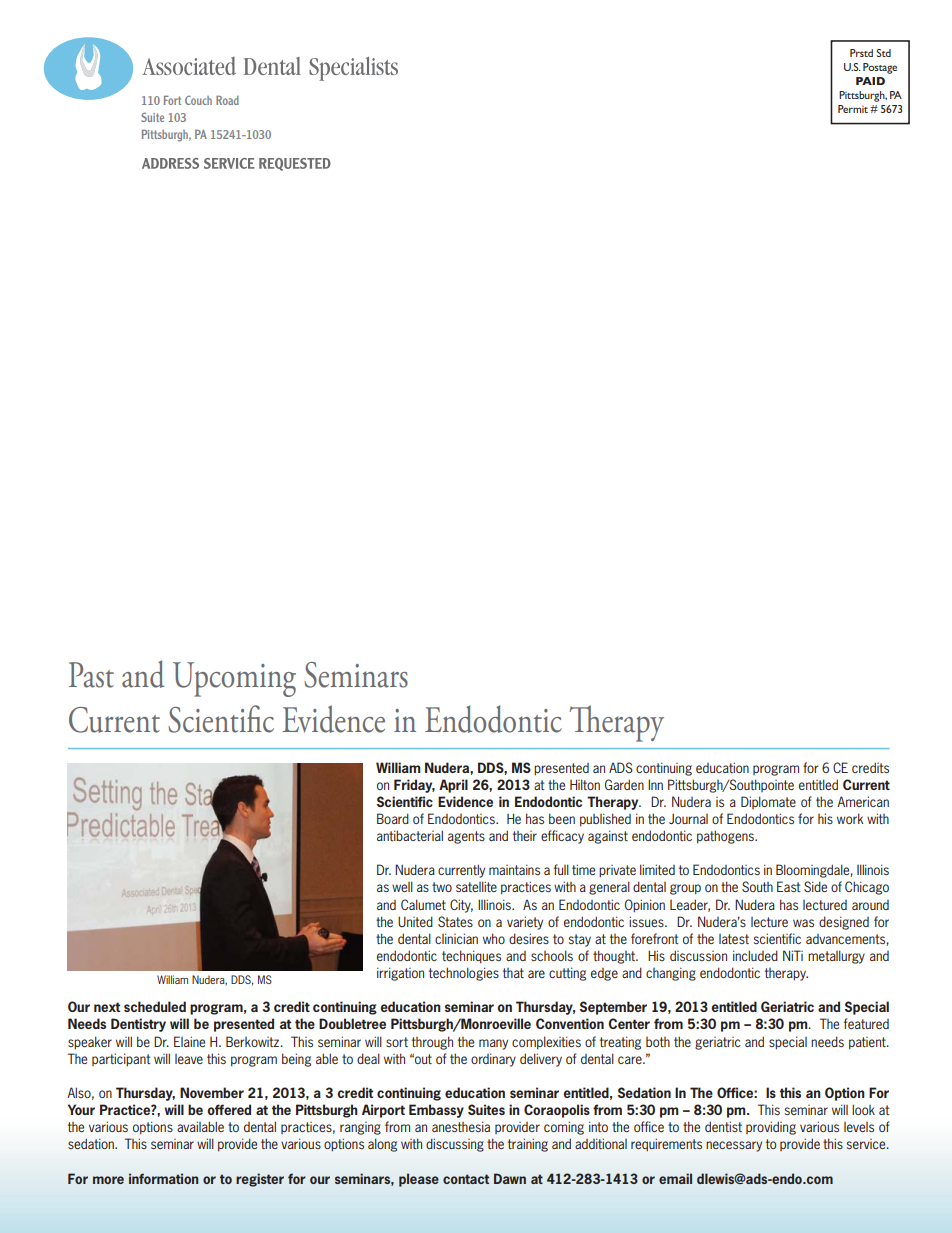 The height and width of the document is (1233, 952). What do you see at coordinates (91, 675) in the document?
I see `Past` at bounding box center [91, 675].
